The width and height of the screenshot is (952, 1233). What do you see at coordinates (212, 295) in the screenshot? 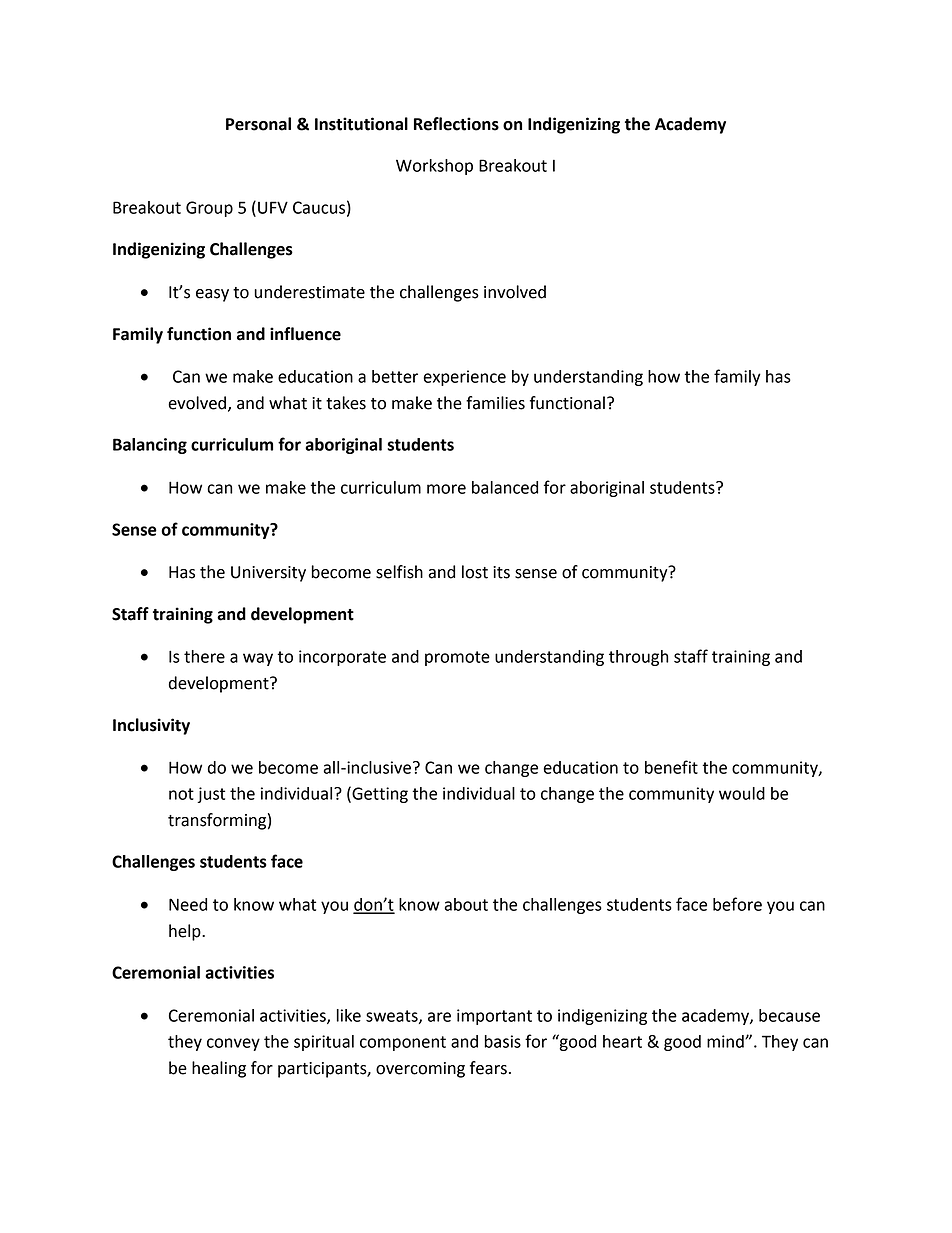
I see `easy` at bounding box center [212, 295].
